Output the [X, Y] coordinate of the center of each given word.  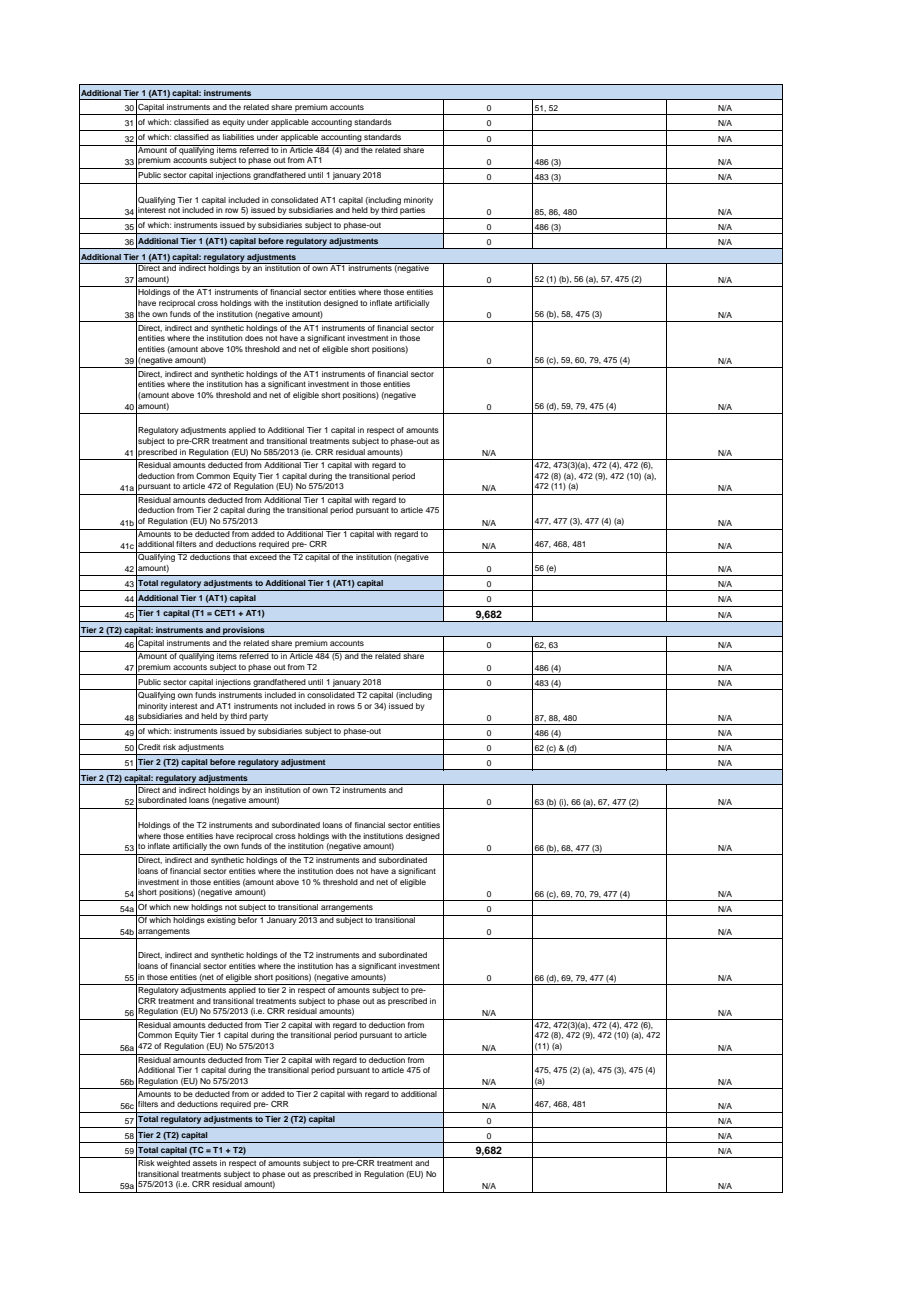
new [181, 907]
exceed [263, 556]
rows [346, 706]
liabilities [238, 137]
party [258, 717]
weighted [173, 1162]
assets [205, 1163]
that [240, 556]
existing [221, 920]
